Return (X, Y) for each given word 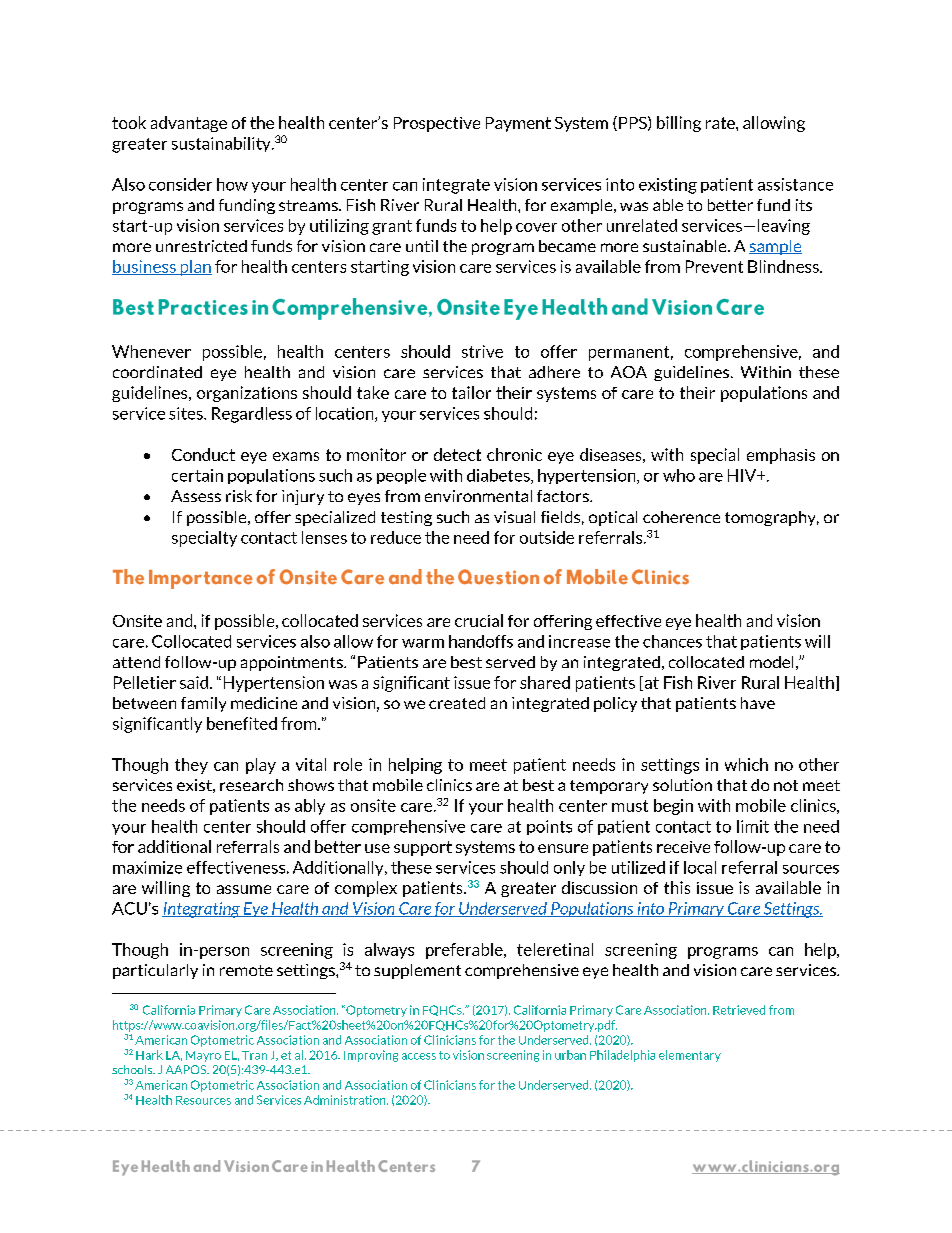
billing (679, 124)
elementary (690, 1056)
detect (457, 454)
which (746, 764)
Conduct (203, 454)
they (191, 766)
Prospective (437, 124)
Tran (254, 1055)
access (419, 1056)
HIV (743, 475)
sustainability (222, 144)
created (457, 703)
